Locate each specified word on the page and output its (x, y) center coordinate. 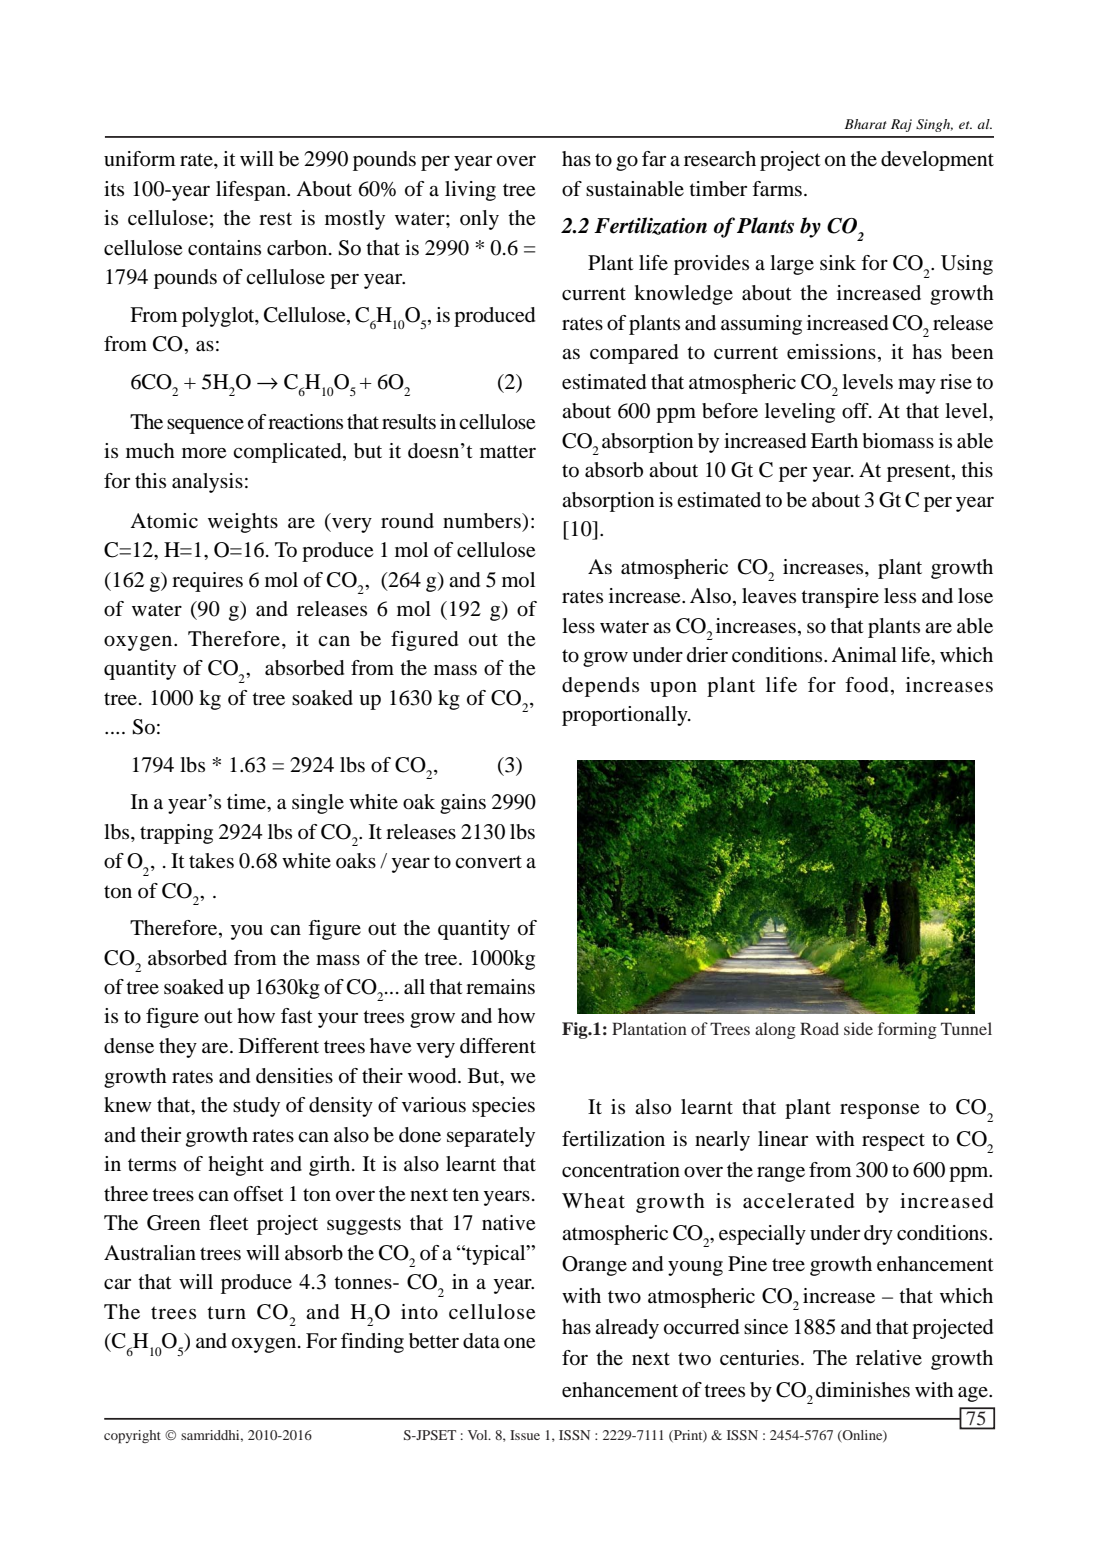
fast (297, 1015)
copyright (132, 1437)
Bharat (866, 124)
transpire (840, 598)
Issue (525, 1435)
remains (500, 987)
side (858, 1028)
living (470, 191)
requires (207, 582)
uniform (140, 159)
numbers (483, 521)
